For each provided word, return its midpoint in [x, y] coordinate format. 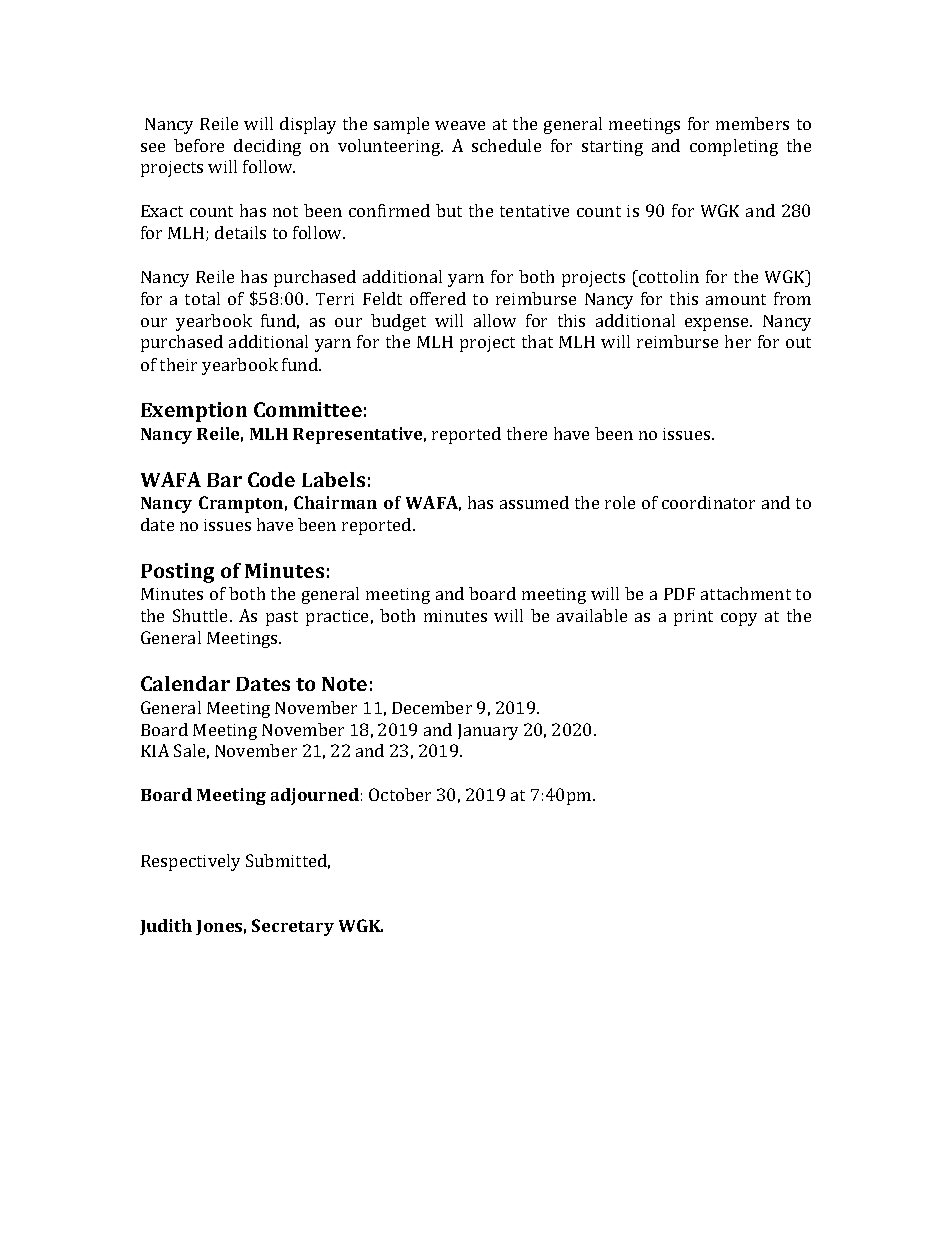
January [488, 732]
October [400, 794]
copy [739, 619]
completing [734, 147]
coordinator [708, 502]
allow [495, 320]
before [199, 145]
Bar [224, 480]
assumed [534, 502]
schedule [506, 145]
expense [718, 324]
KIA [155, 750]
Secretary [293, 927]
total [202, 298]
